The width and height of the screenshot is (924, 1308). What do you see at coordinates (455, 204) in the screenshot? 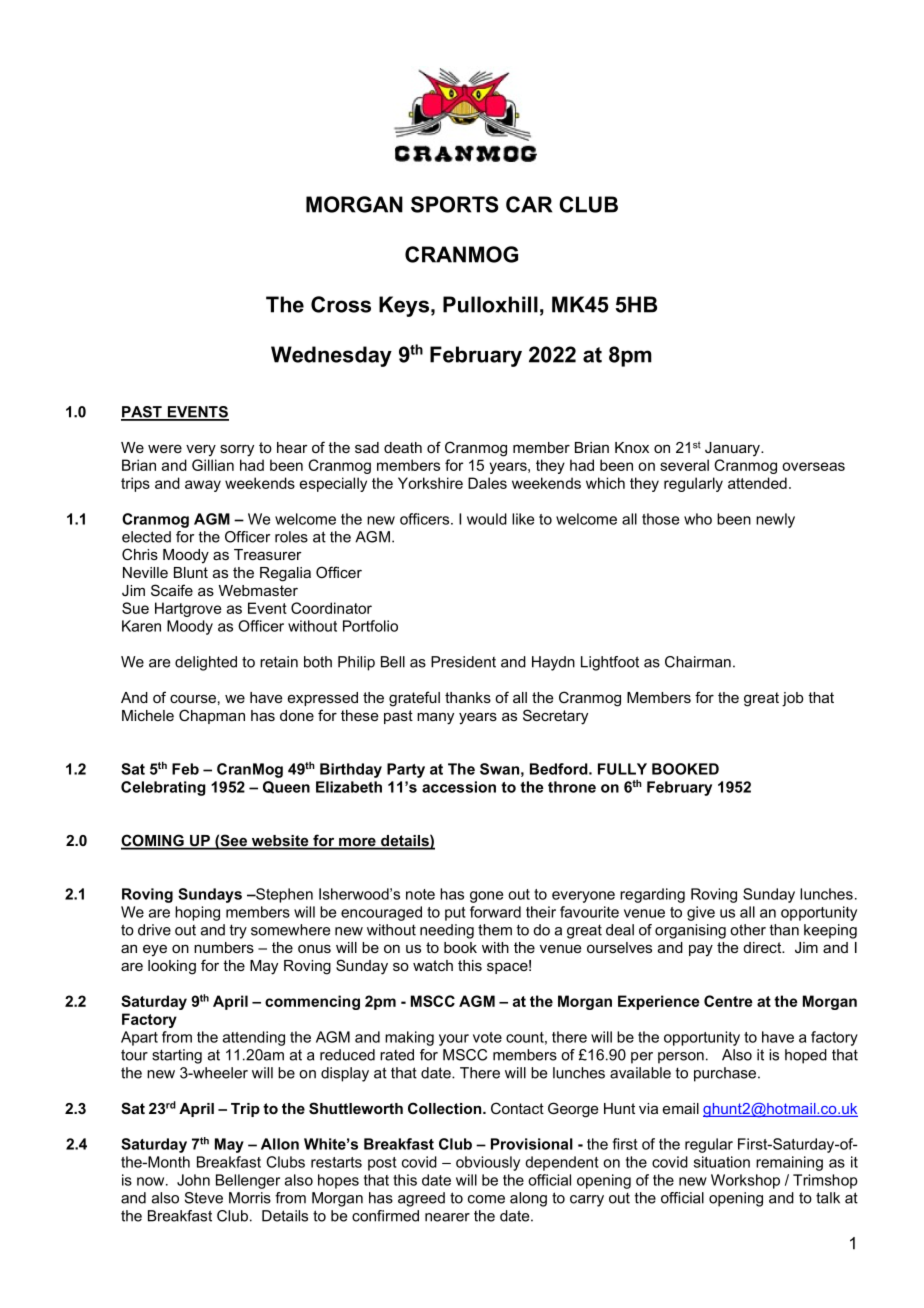
I see `SPORTS` at bounding box center [455, 204].
